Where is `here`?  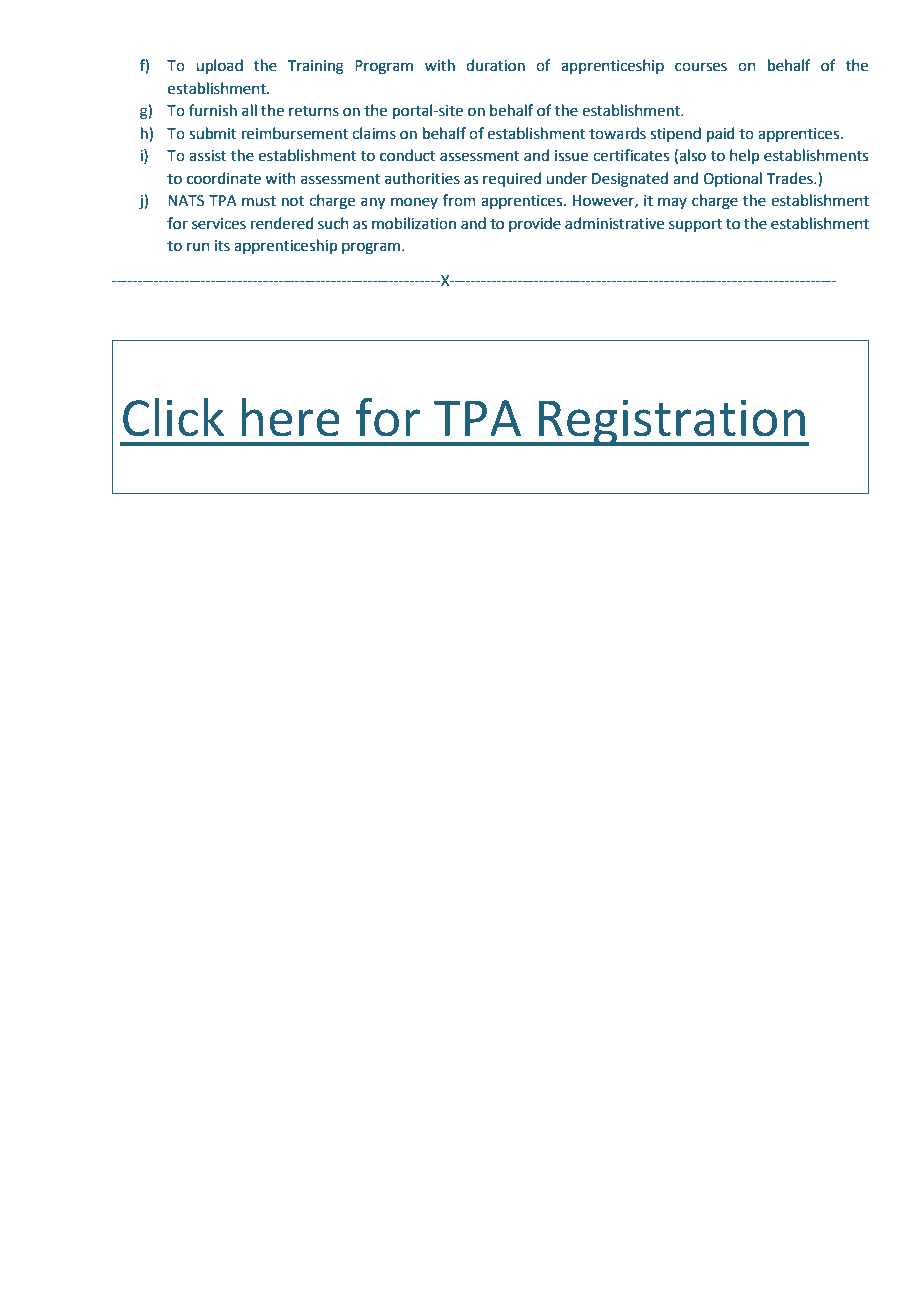
here is located at coordinates (291, 417).
